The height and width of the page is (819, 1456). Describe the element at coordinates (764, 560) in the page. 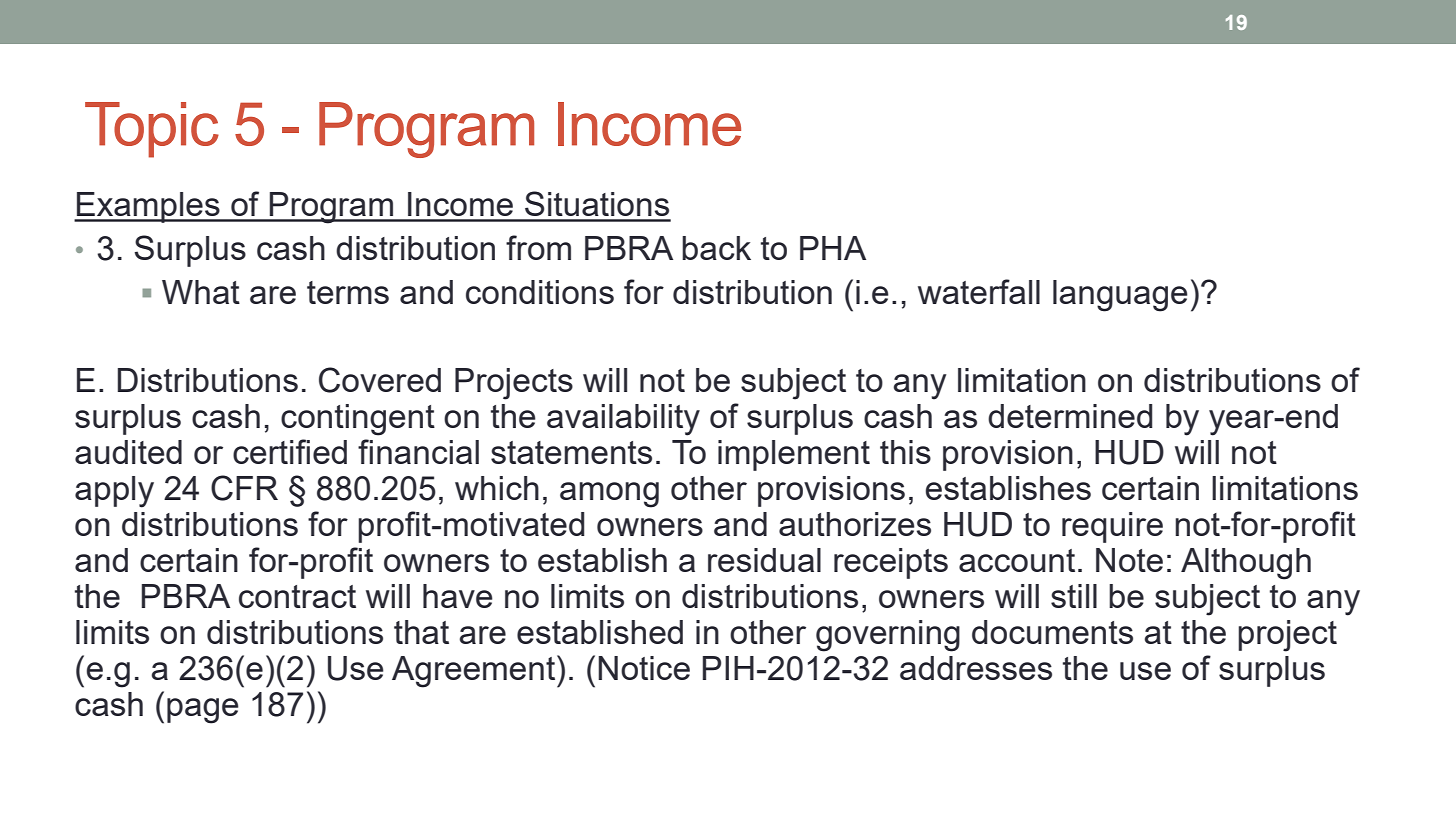

I see `residual` at that location.
